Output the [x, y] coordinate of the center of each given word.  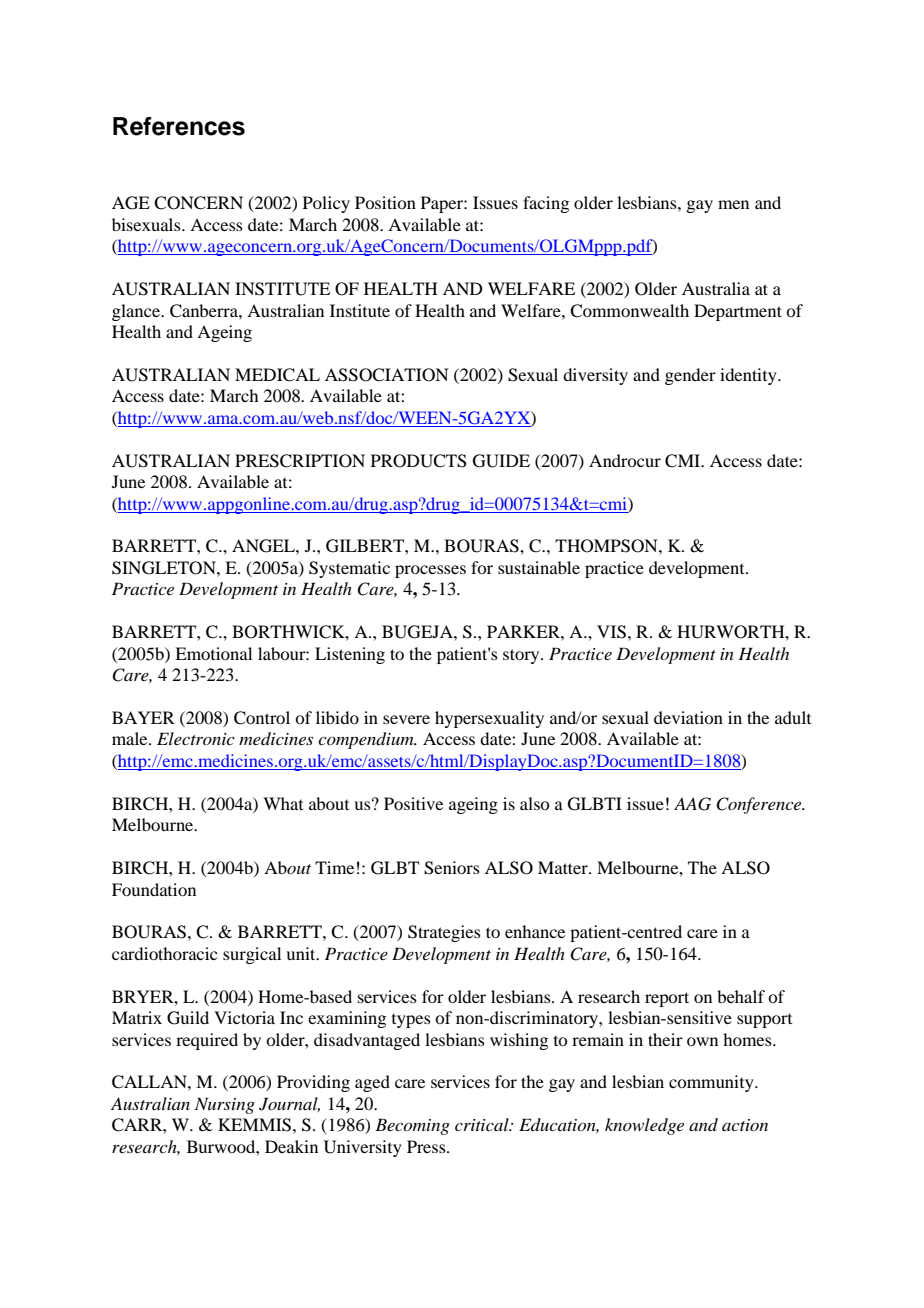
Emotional [213, 653]
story [522, 656]
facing [546, 204]
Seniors [452, 868]
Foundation [154, 889]
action [745, 1125]
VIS [611, 632]
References [179, 126]
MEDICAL [277, 375]
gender [690, 376]
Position [385, 202]
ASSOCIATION [387, 375]
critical [483, 1124]
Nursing [225, 1105]
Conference [760, 805]
